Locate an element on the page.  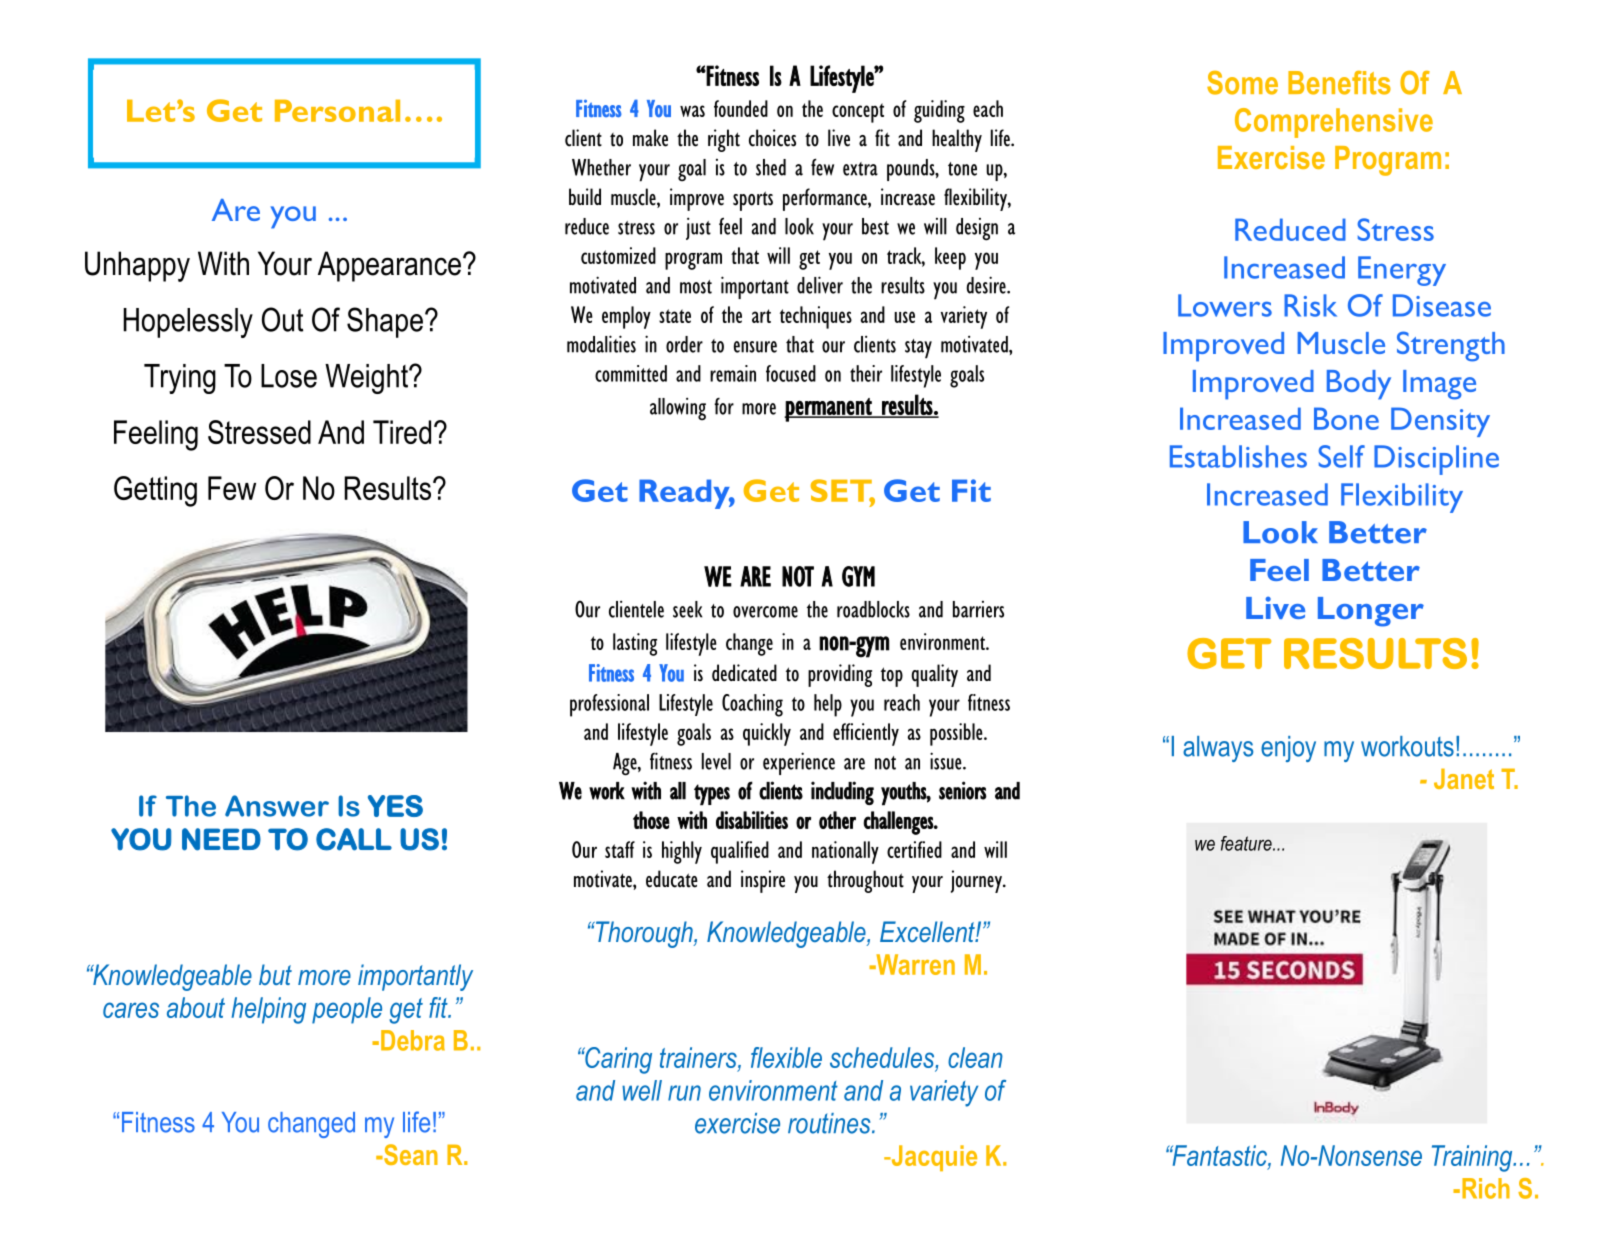
Personal is located at coordinates (337, 110).
